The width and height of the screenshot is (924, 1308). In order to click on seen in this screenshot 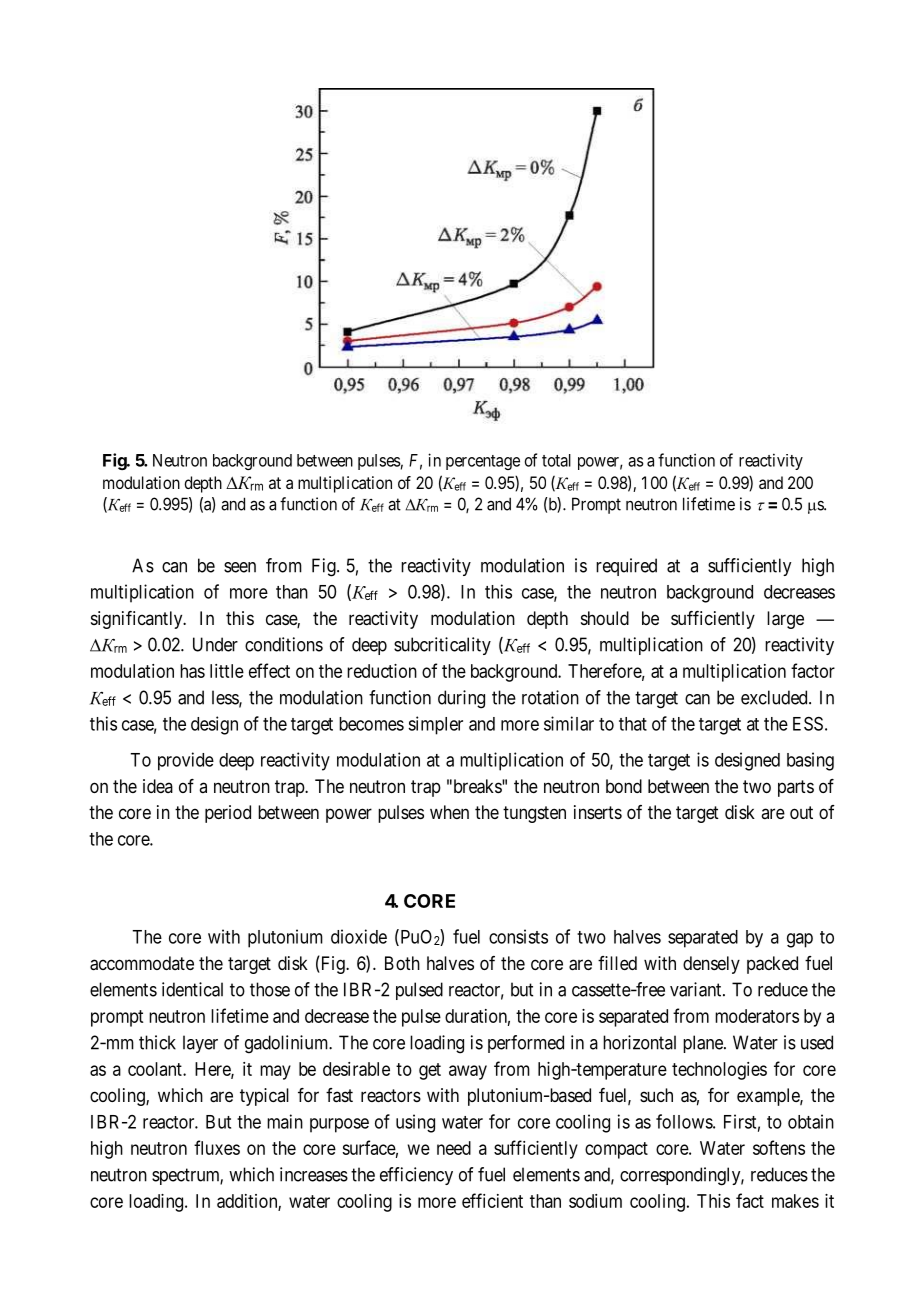, I will do `click(240, 567)`.
